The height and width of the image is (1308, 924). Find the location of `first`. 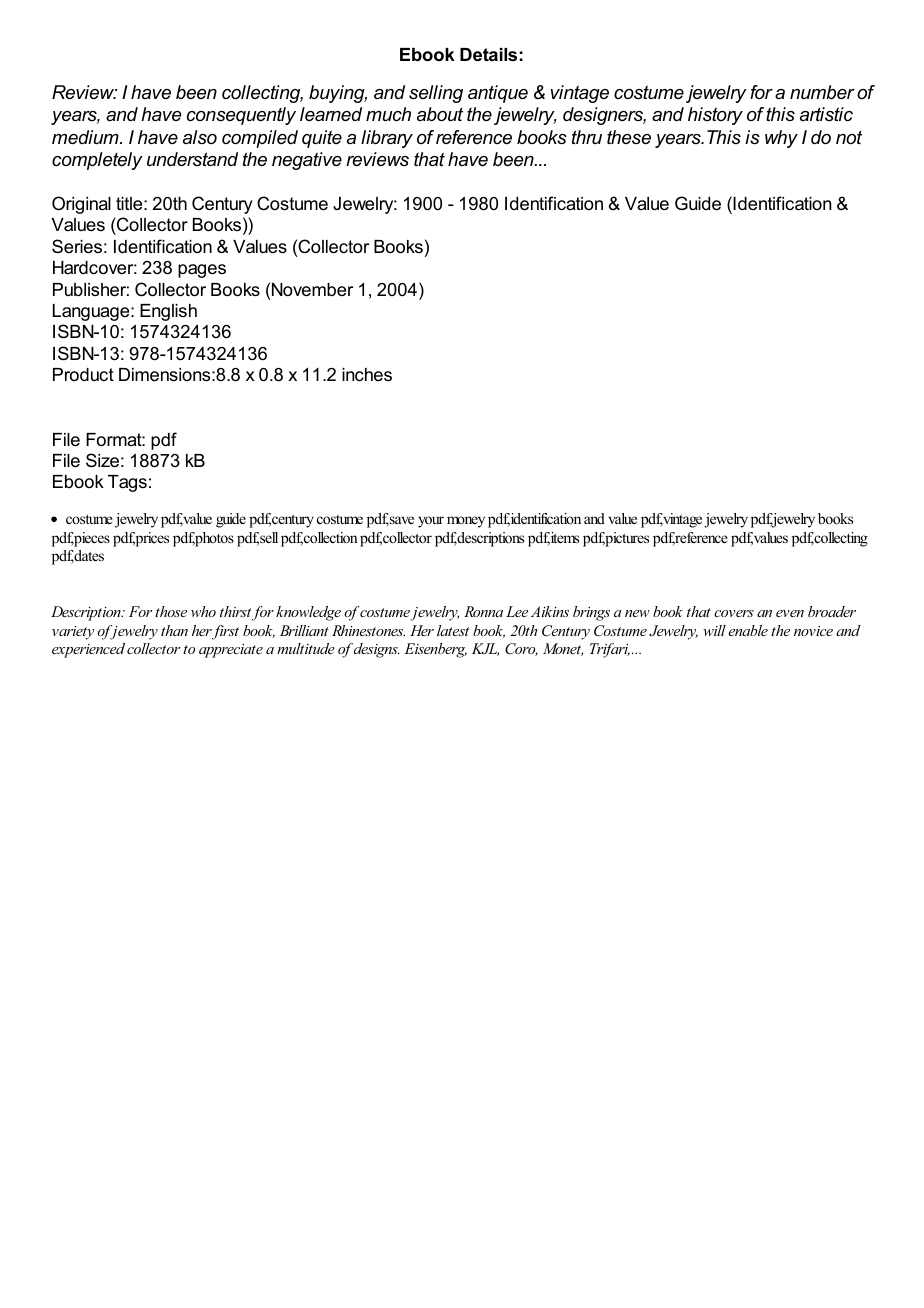

first is located at coordinates (225, 632).
